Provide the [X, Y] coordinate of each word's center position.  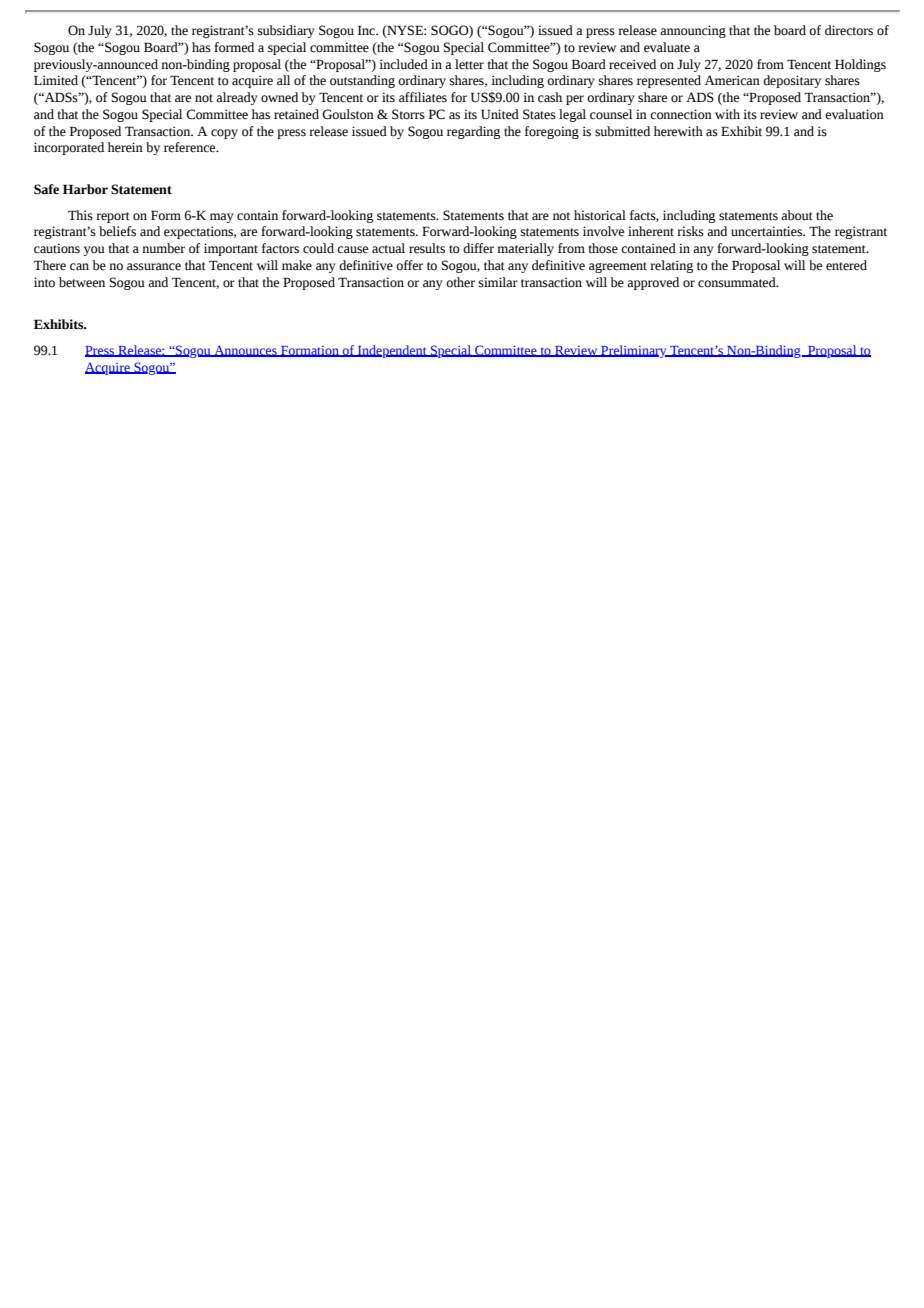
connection [681, 114]
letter [469, 64]
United [500, 114]
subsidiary [286, 31]
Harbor [85, 189]
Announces [245, 351]
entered [846, 265]
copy [224, 134]
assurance [154, 267]
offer [409, 265]
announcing [693, 31]
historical [600, 215]
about [797, 215]
